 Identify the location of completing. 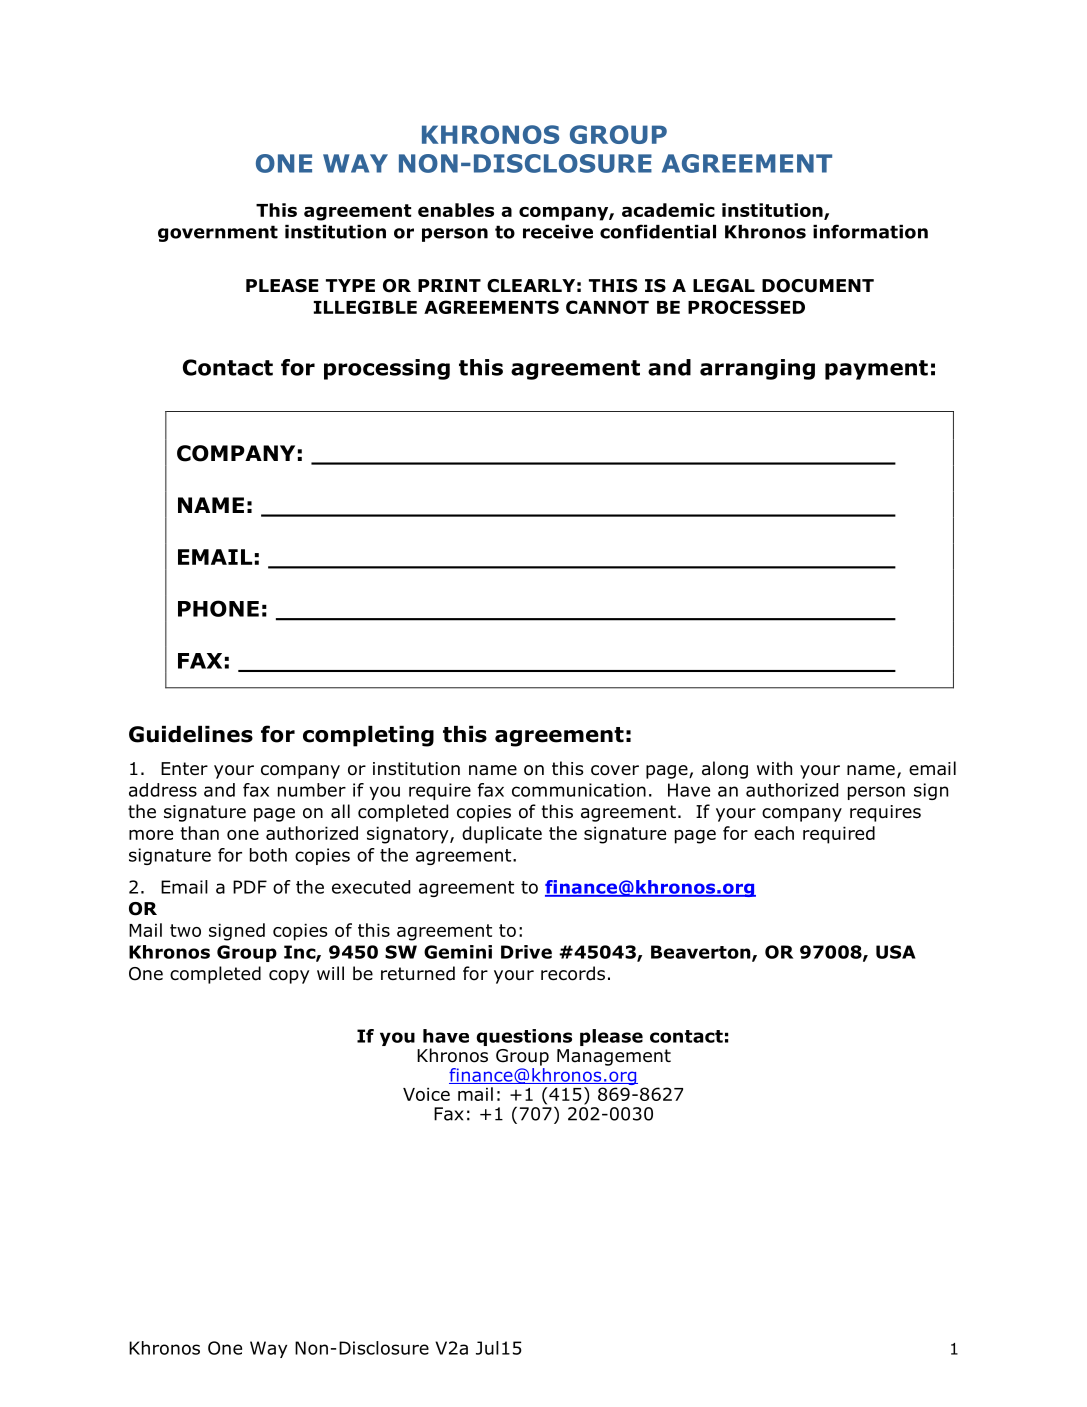
(368, 736).
